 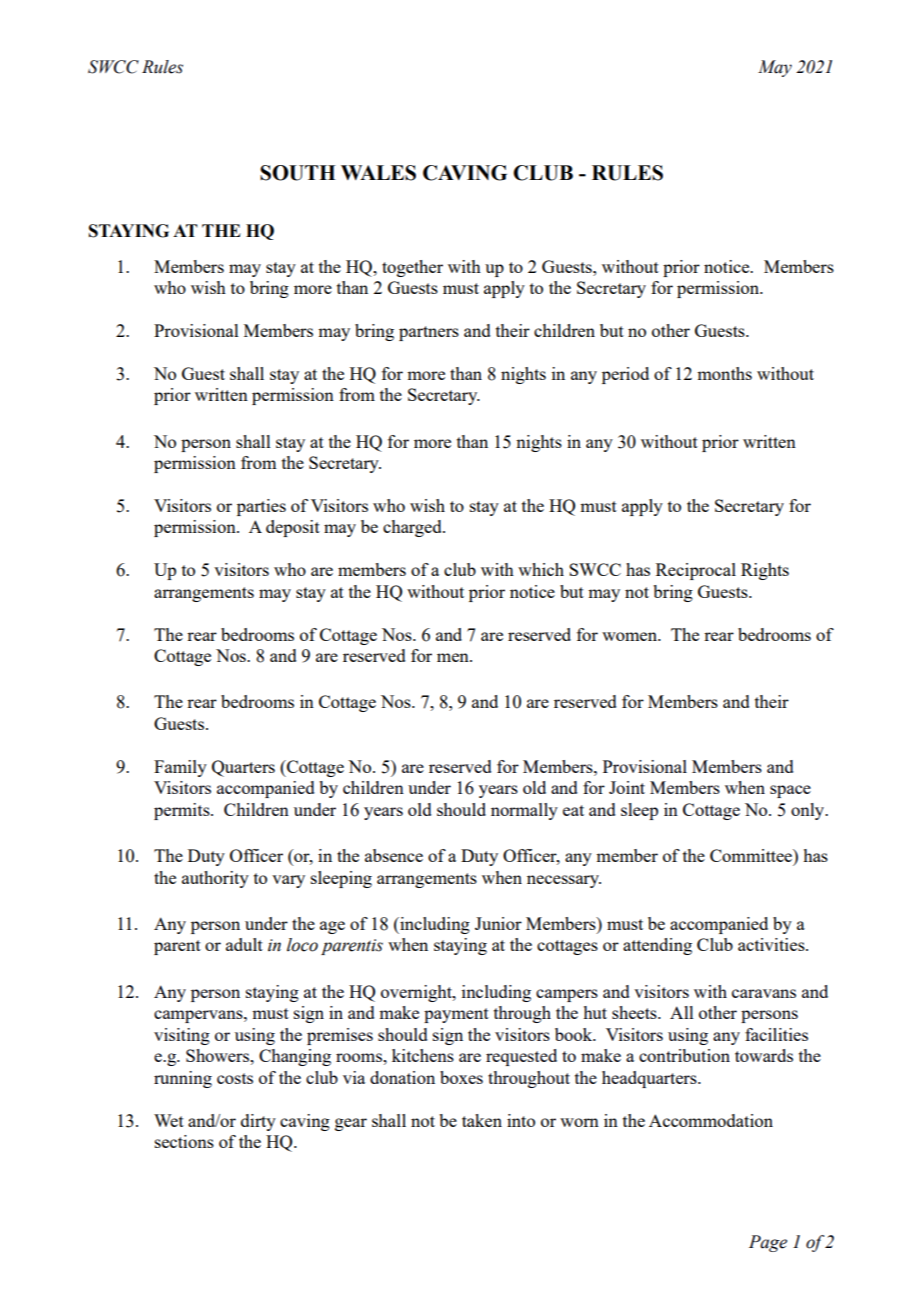 I want to click on months, so click(x=724, y=373).
